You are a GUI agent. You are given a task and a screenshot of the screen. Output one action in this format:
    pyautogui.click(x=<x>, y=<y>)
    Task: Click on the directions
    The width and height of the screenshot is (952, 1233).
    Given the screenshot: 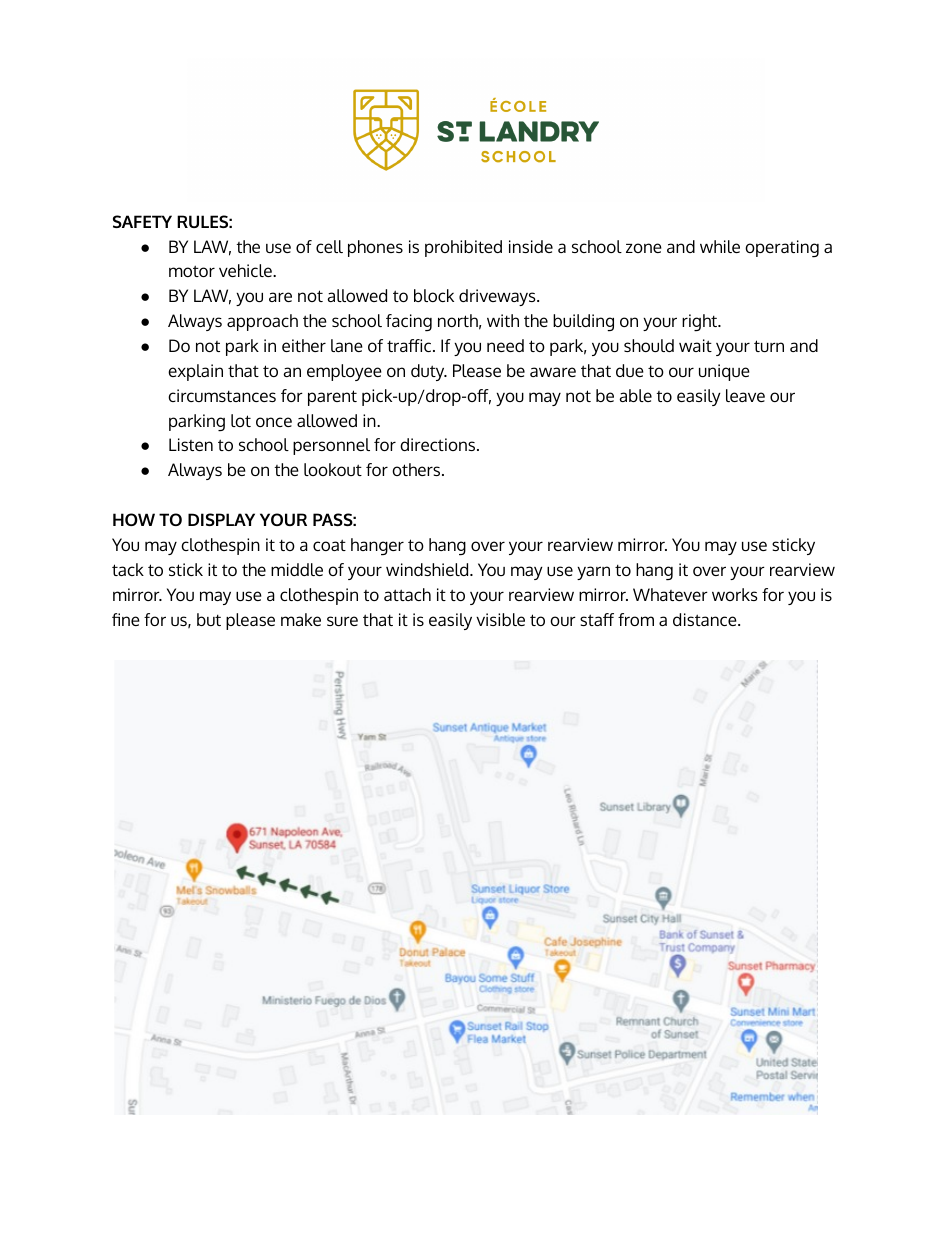 What is the action you would take?
    pyautogui.click(x=439, y=444)
